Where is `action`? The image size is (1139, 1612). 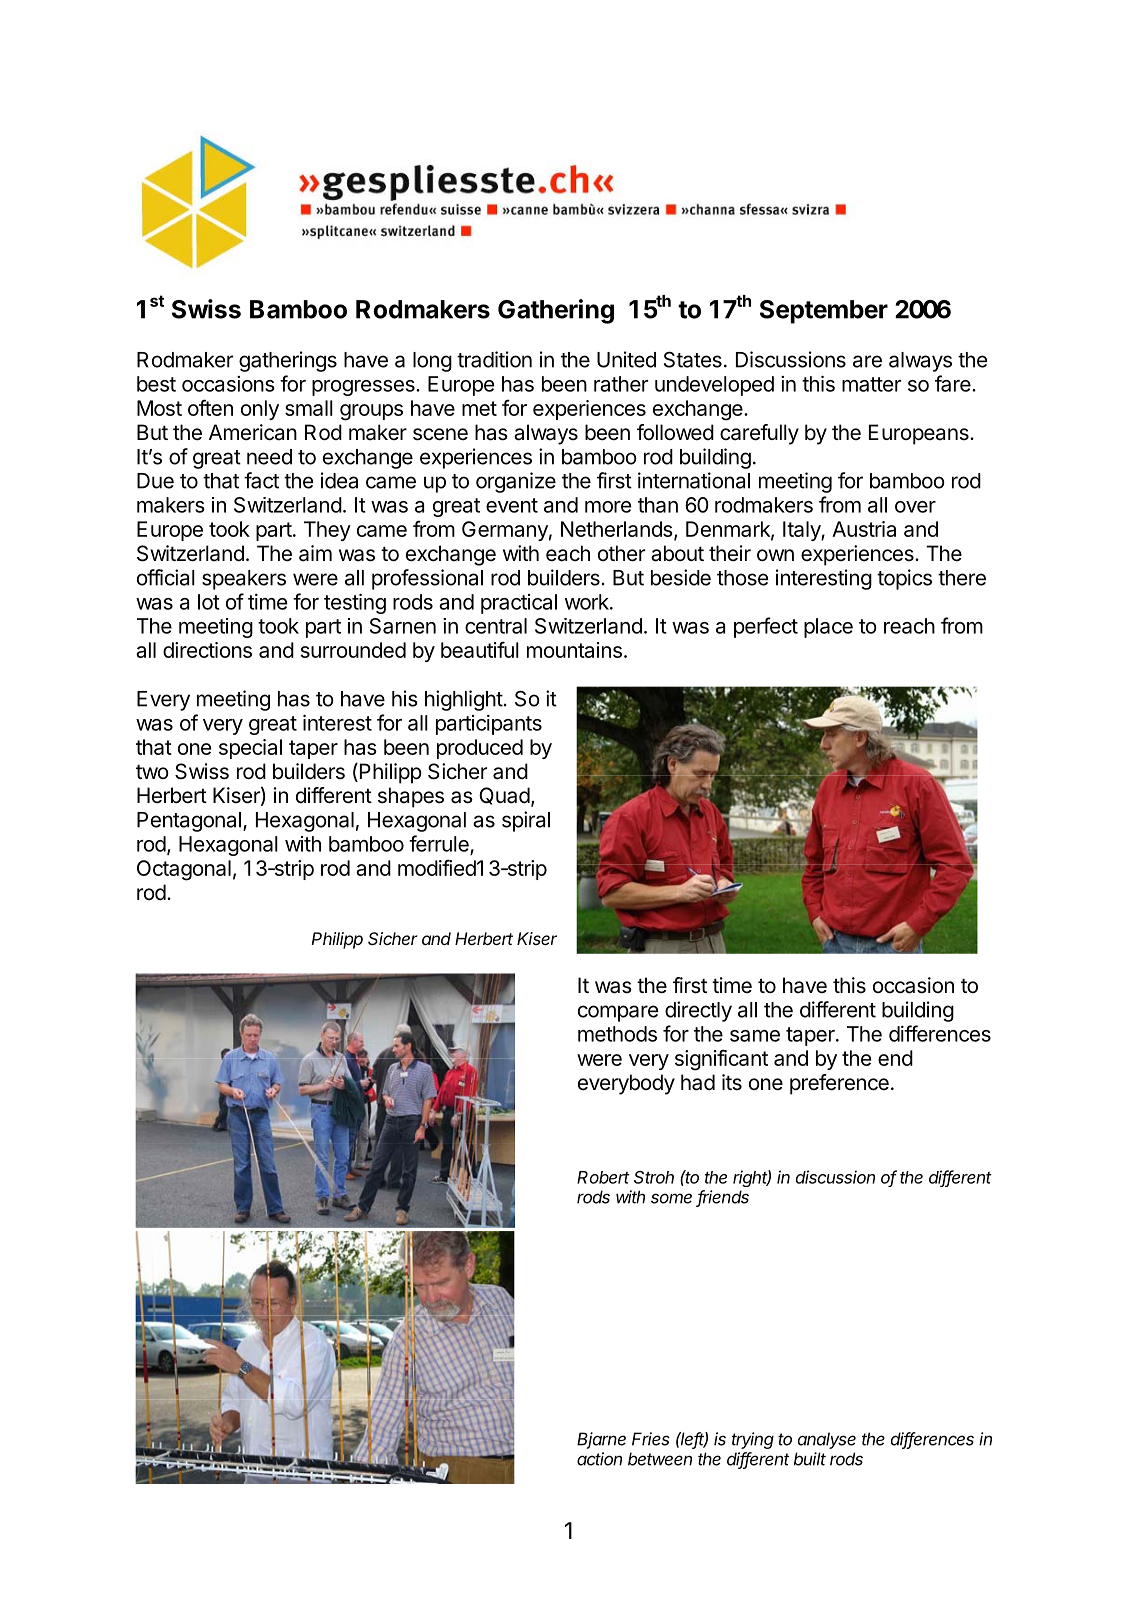
action is located at coordinates (599, 1459).
